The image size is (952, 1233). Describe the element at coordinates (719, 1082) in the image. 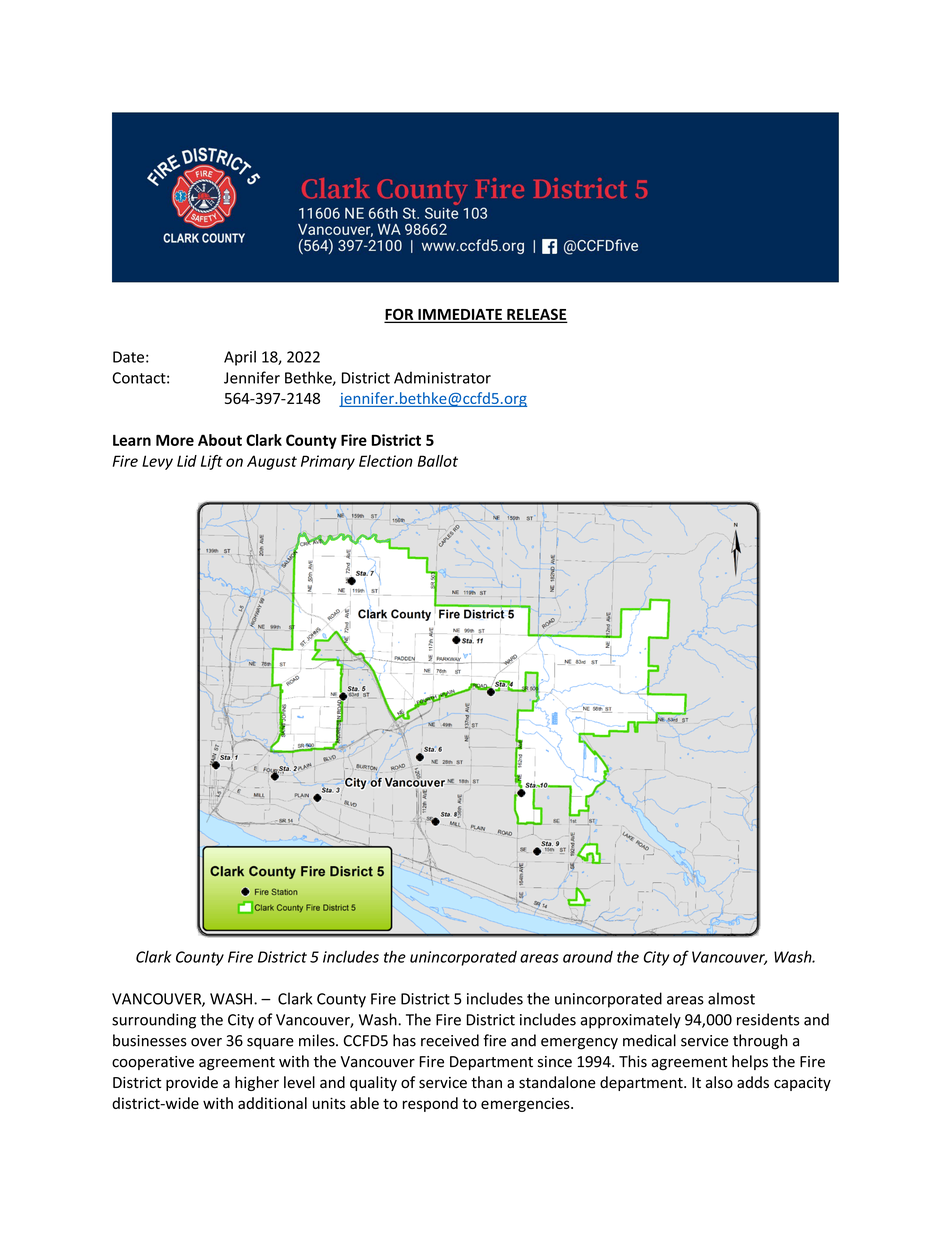

I see `also` at that location.
